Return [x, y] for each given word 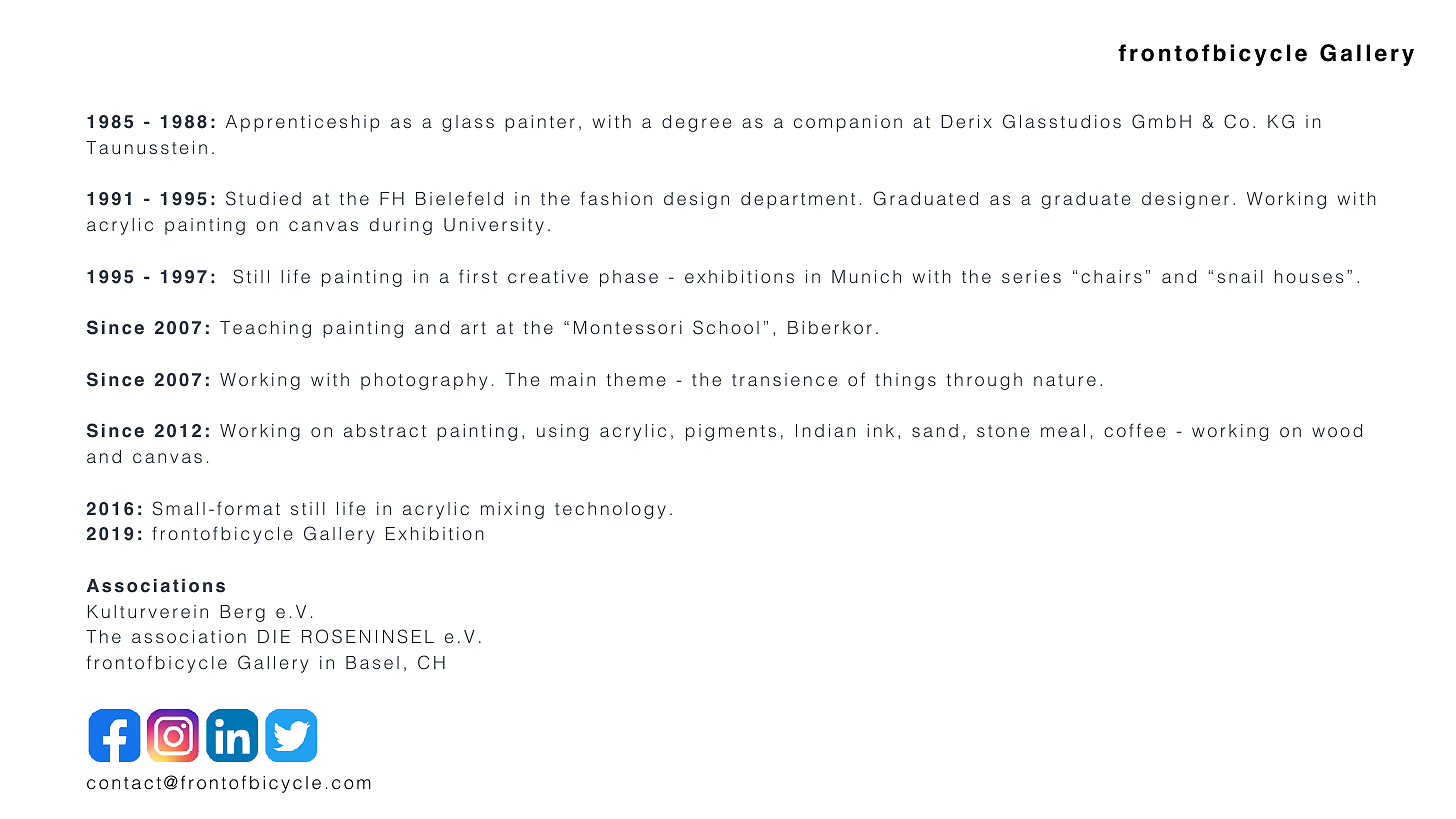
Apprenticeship [302, 123]
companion [848, 123]
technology [610, 510]
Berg [242, 613]
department [798, 200]
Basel [372, 662]
